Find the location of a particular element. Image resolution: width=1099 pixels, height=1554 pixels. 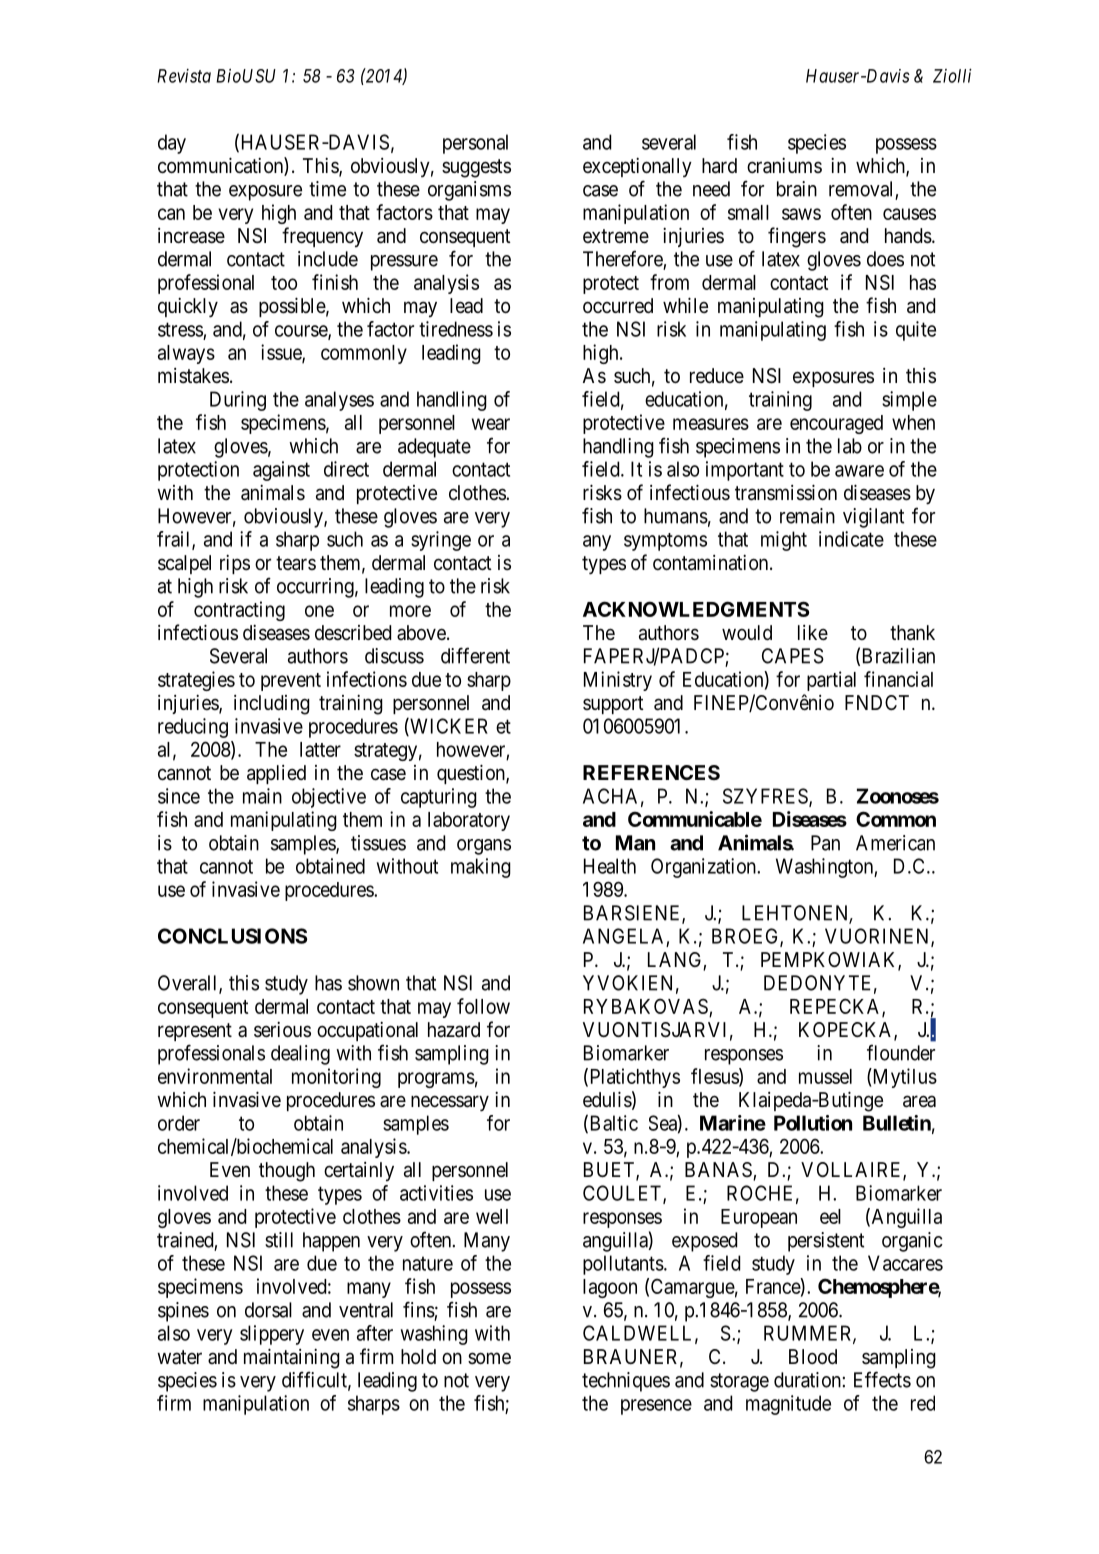

brain is located at coordinates (797, 189).
